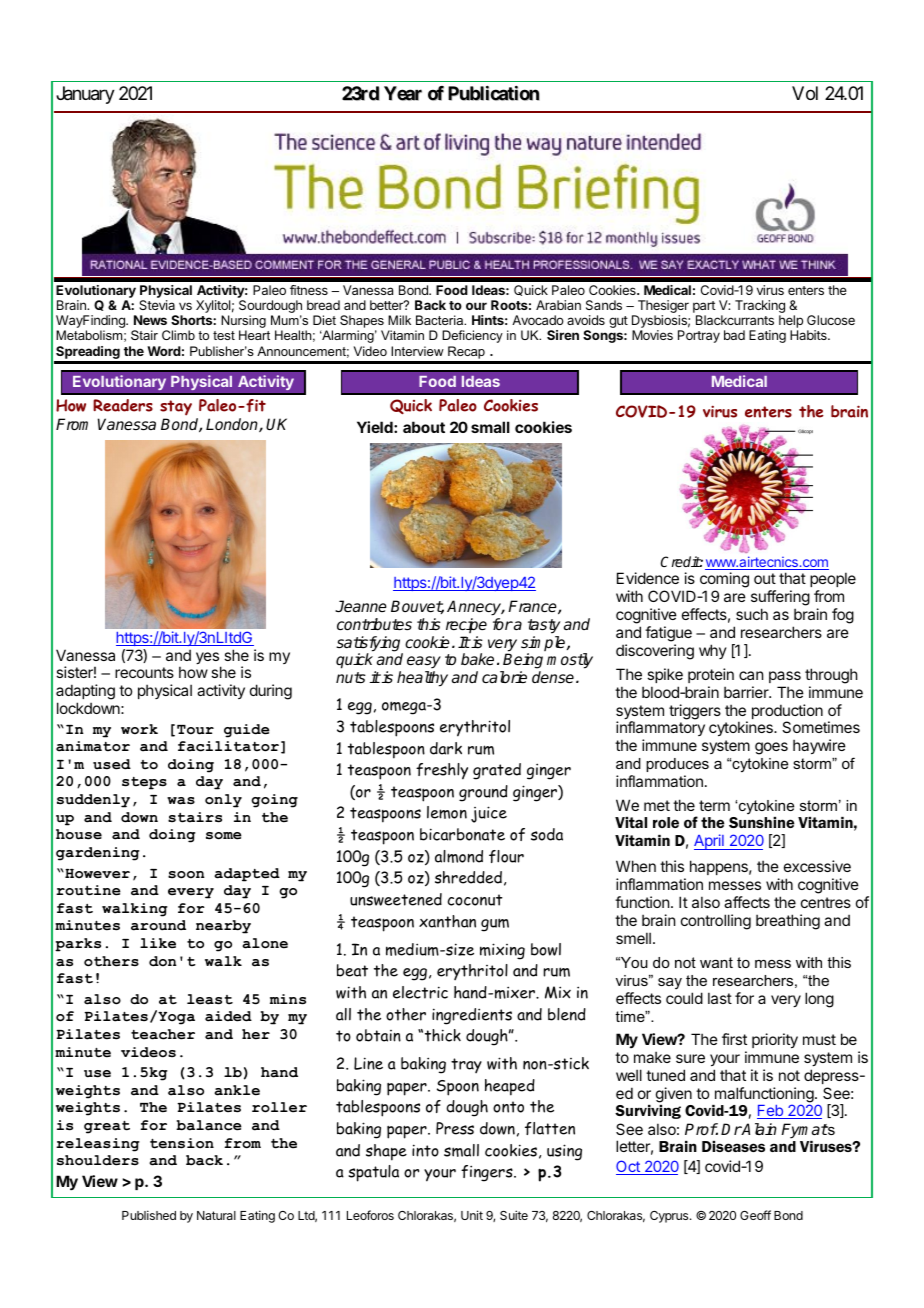  Describe the element at coordinates (158, 925) in the screenshot. I see `around` at that location.
